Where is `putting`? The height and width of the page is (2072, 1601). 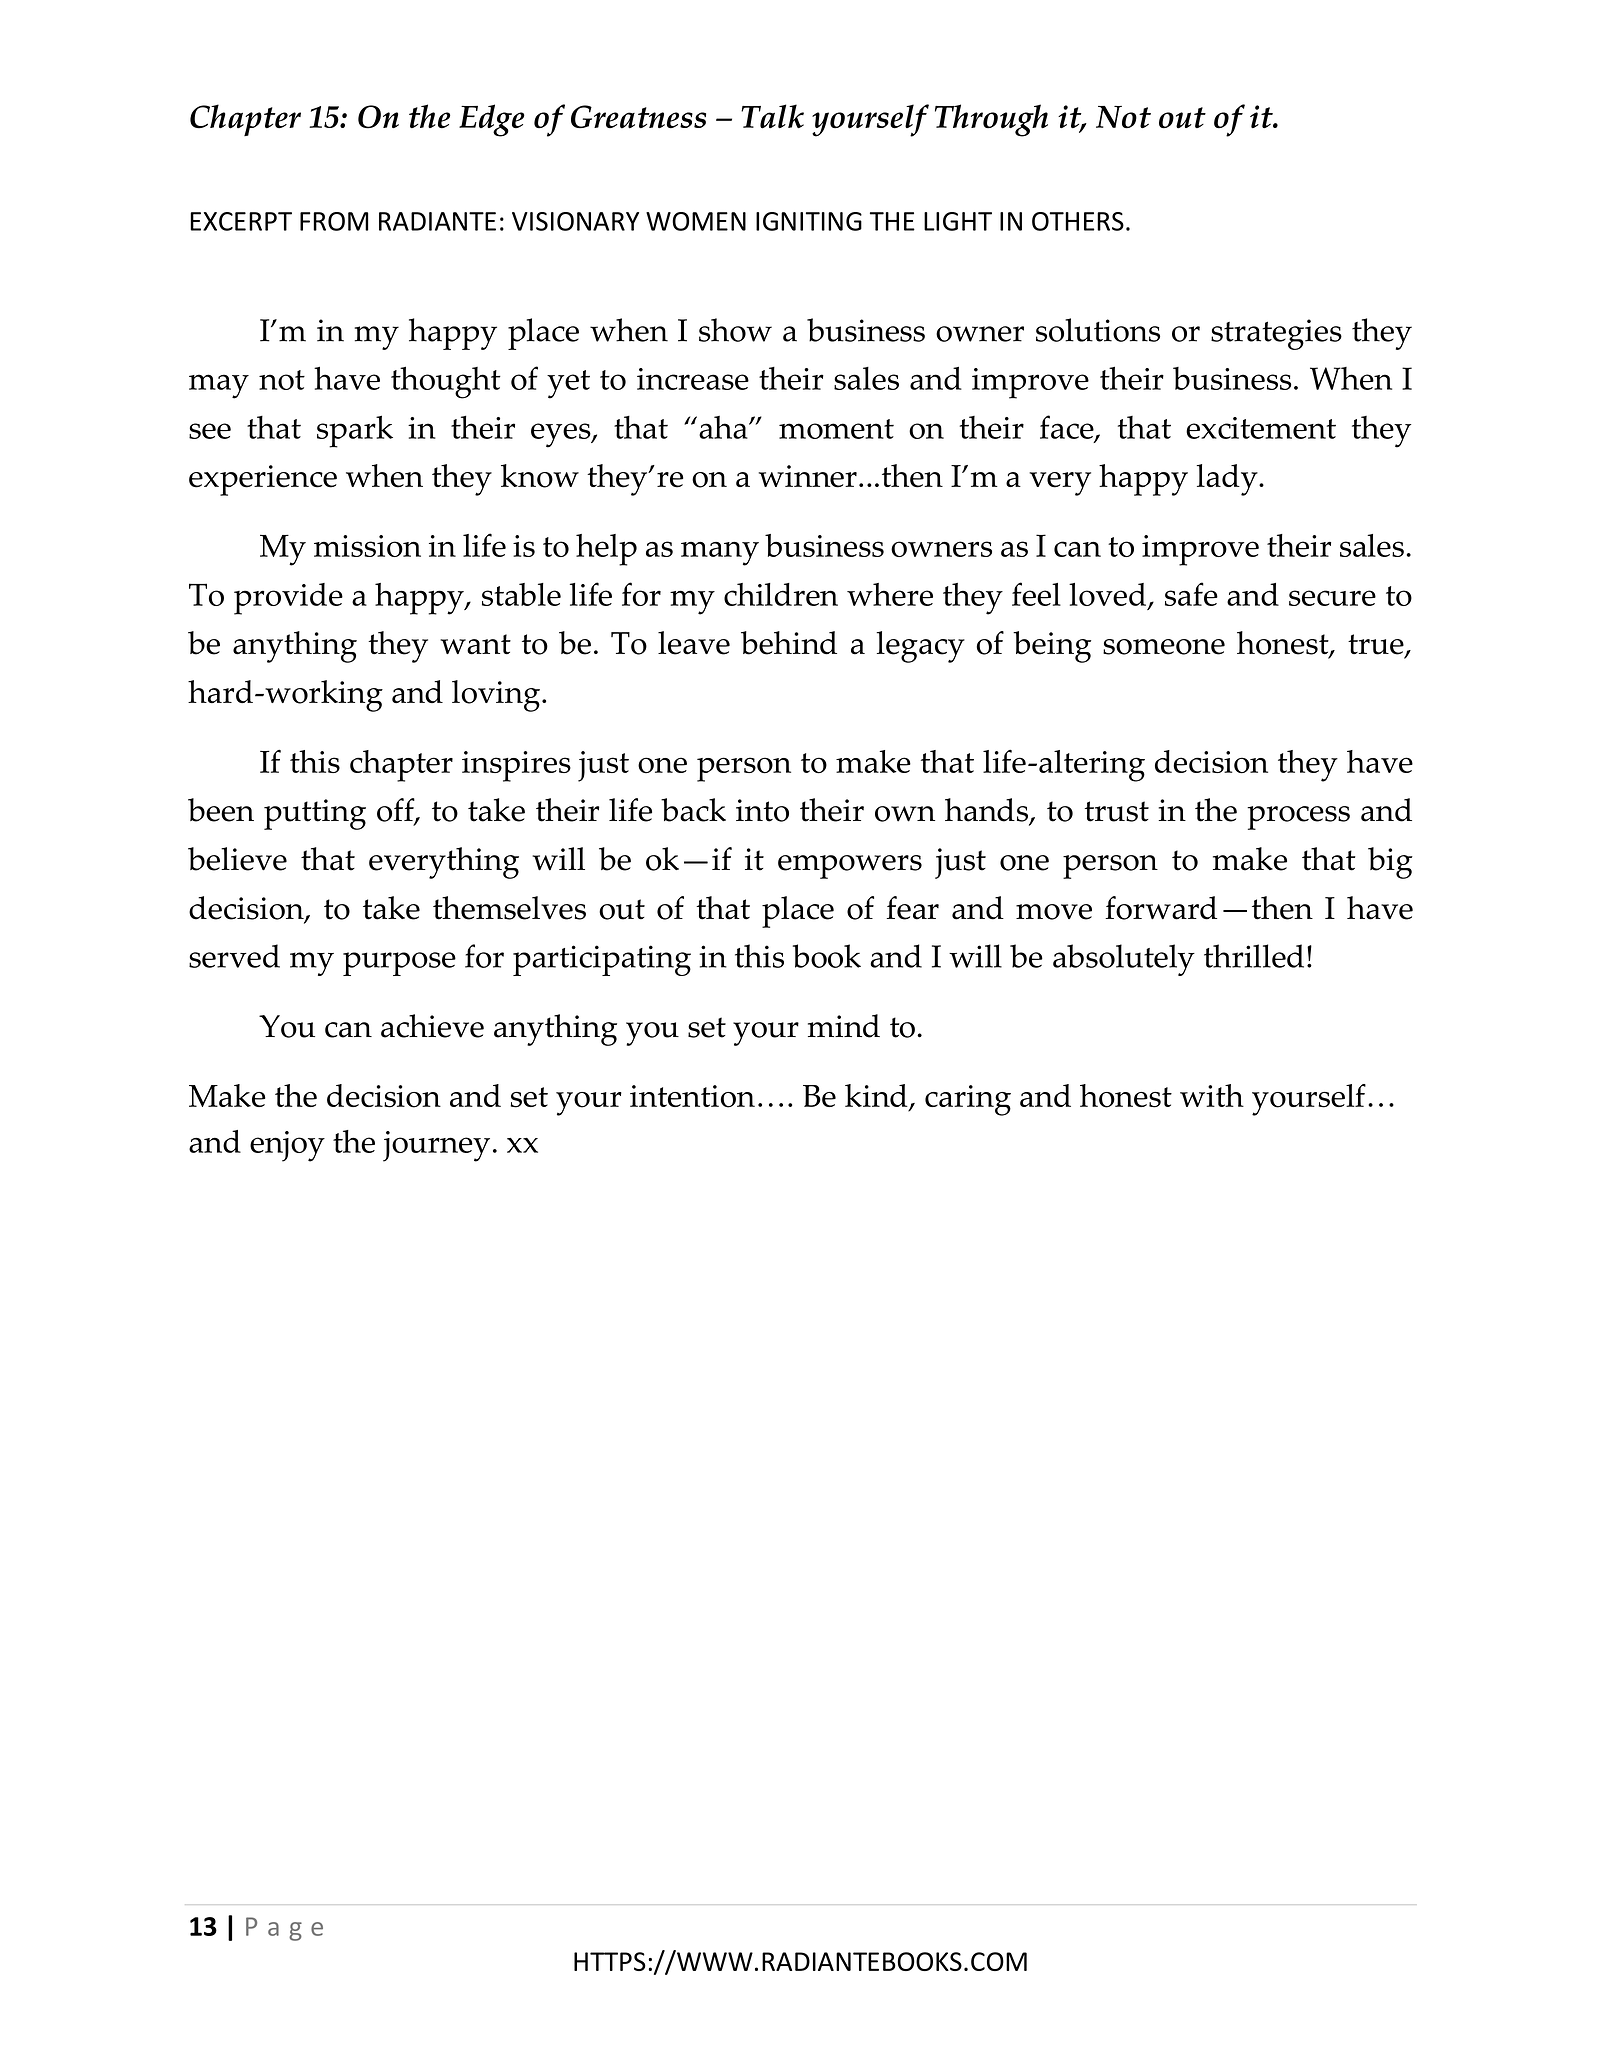
putting is located at coordinates (315, 814).
